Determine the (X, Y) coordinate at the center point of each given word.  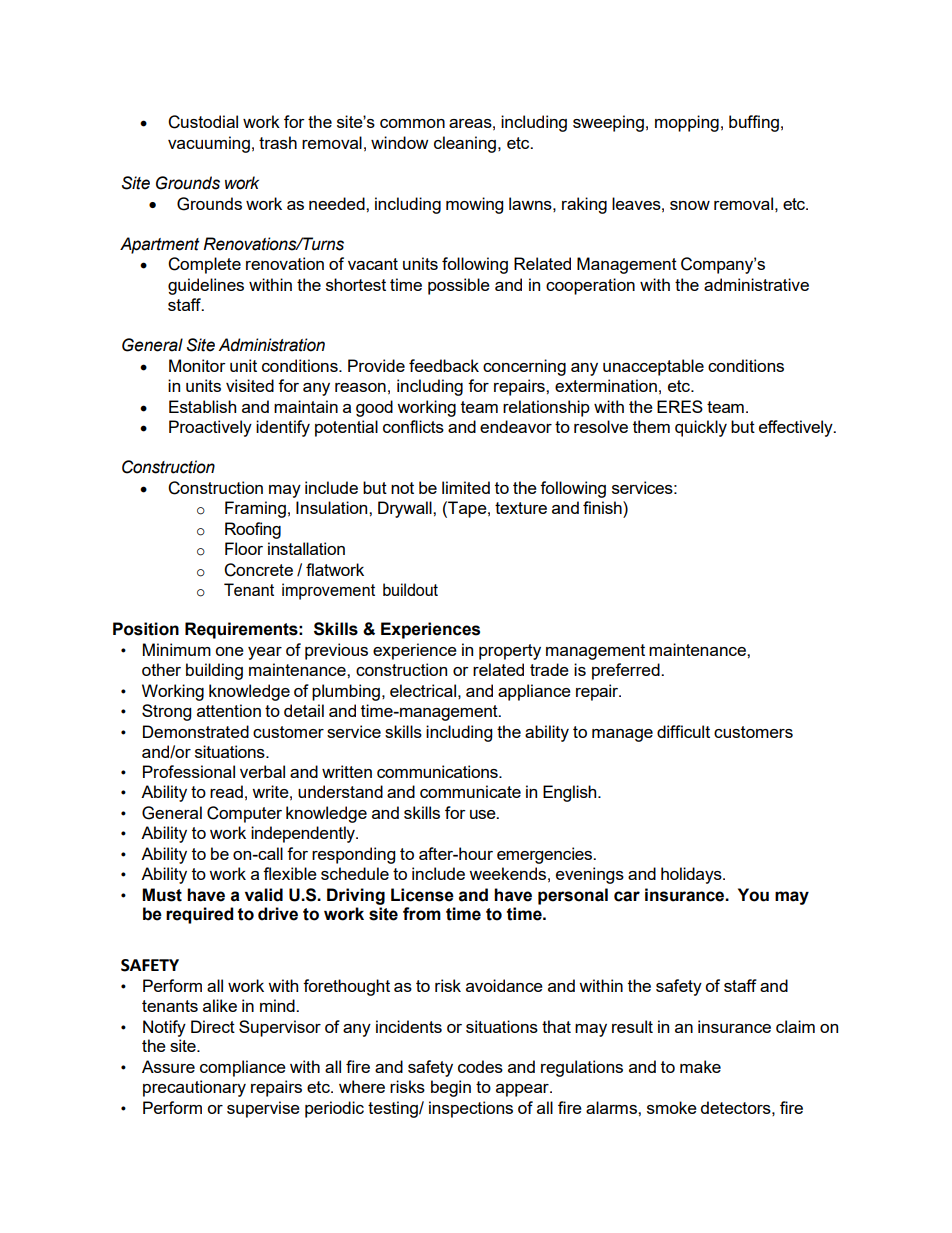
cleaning (465, 144)
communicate (470, 791)
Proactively (210, 428)
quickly (701, 428)
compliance (243, 1068)
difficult (683, 731)
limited (466, 487)
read (226, 791)
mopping (687, 123)
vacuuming (209, 144)
